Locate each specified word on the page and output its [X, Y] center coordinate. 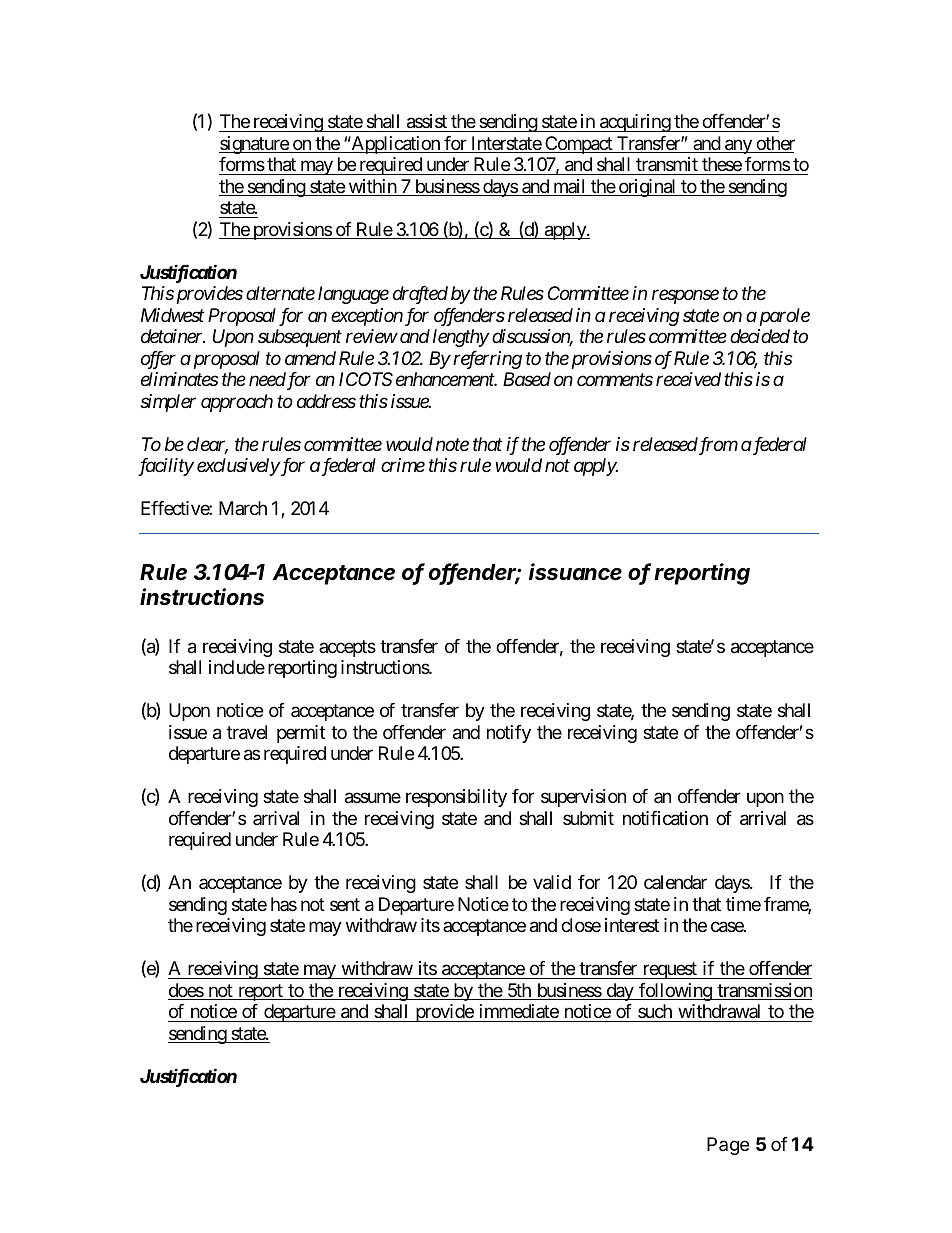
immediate [519, 1011]
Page [728, 1146]
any [738, 146]
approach [237, 403]
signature [254, 145]
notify [509, 734]
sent [345, 904]
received [688, 379]
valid [552, 882]
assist [426, 123]
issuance [575, 572]
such [655, 1011]
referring [487, 360]
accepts [347, 648]
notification [665, 818]
